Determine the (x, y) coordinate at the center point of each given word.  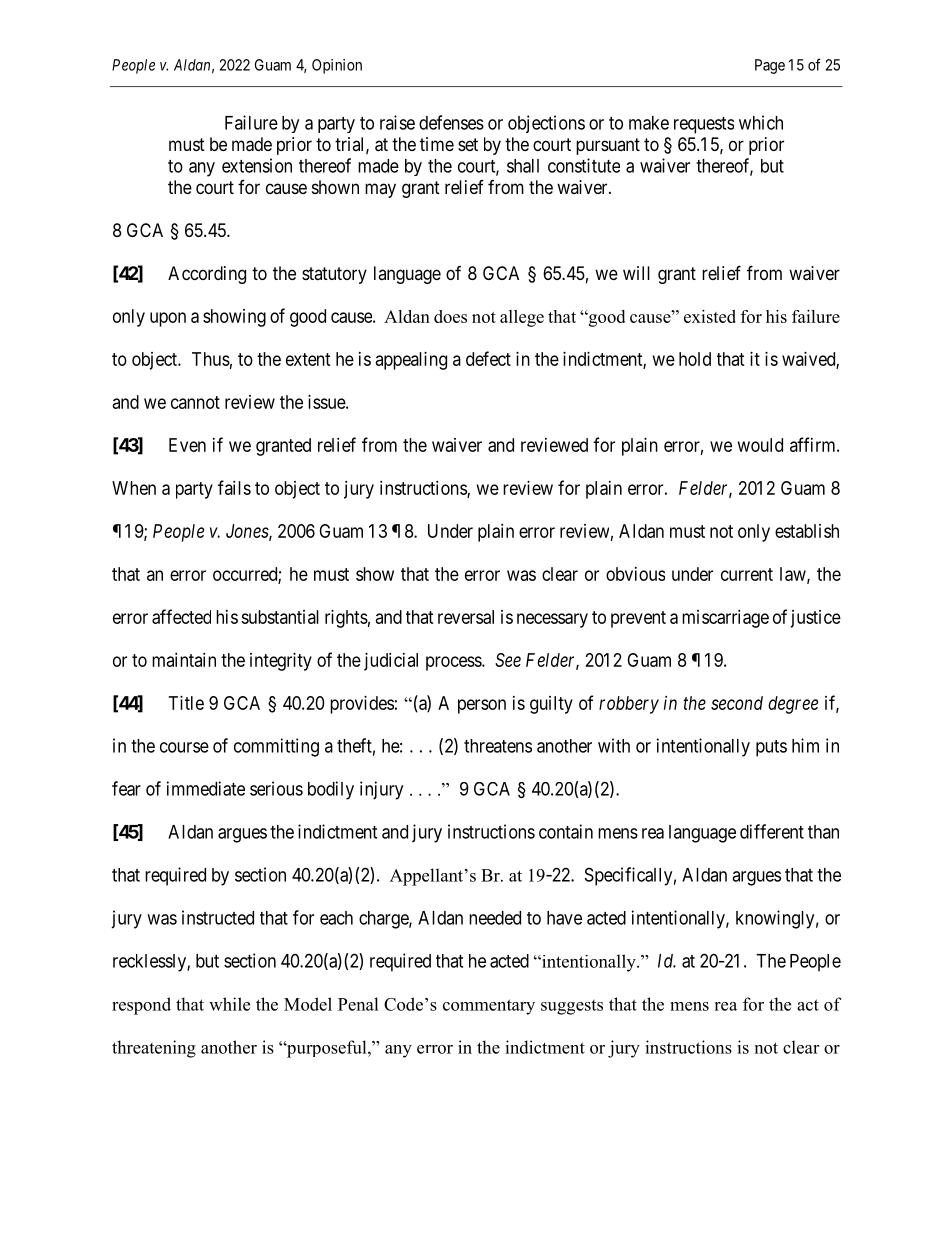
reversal (466, 617)
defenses (451, 122)
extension (257, 165)
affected (181, 616)
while (229, 1004)
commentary (489, 1007)
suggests (572, 1007)
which (761, 122)
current (747, 574)
